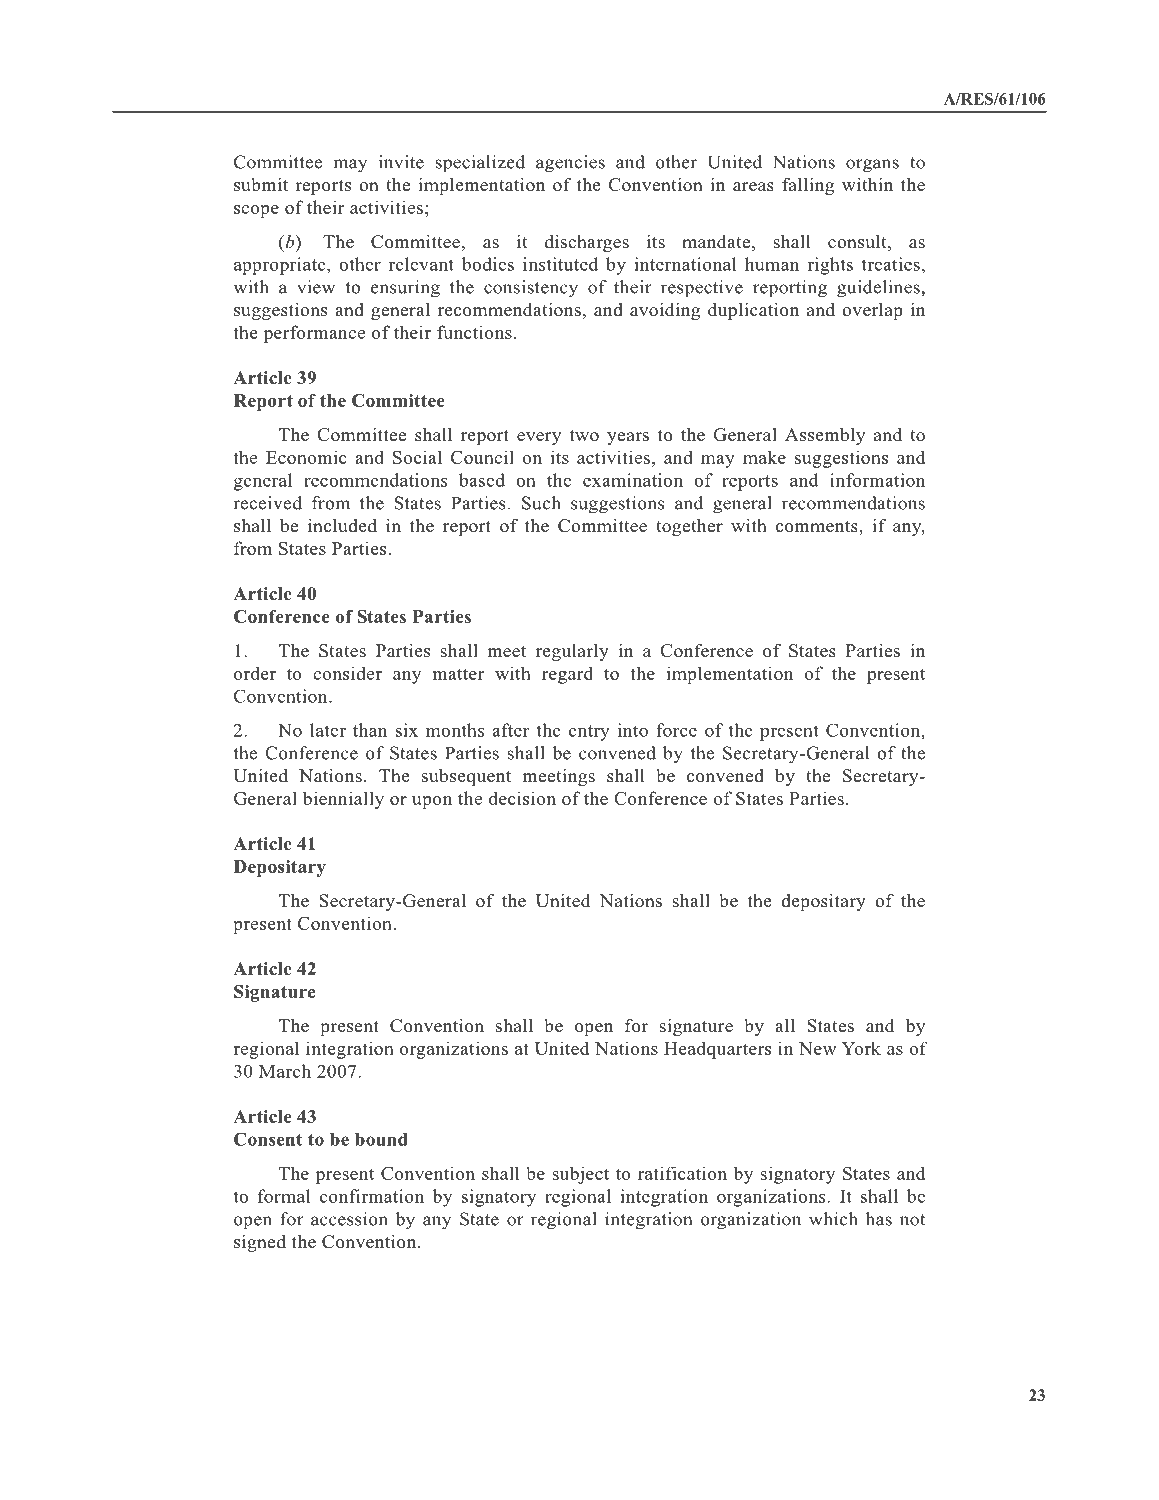  I want to click on upon, so click(432, 802).
